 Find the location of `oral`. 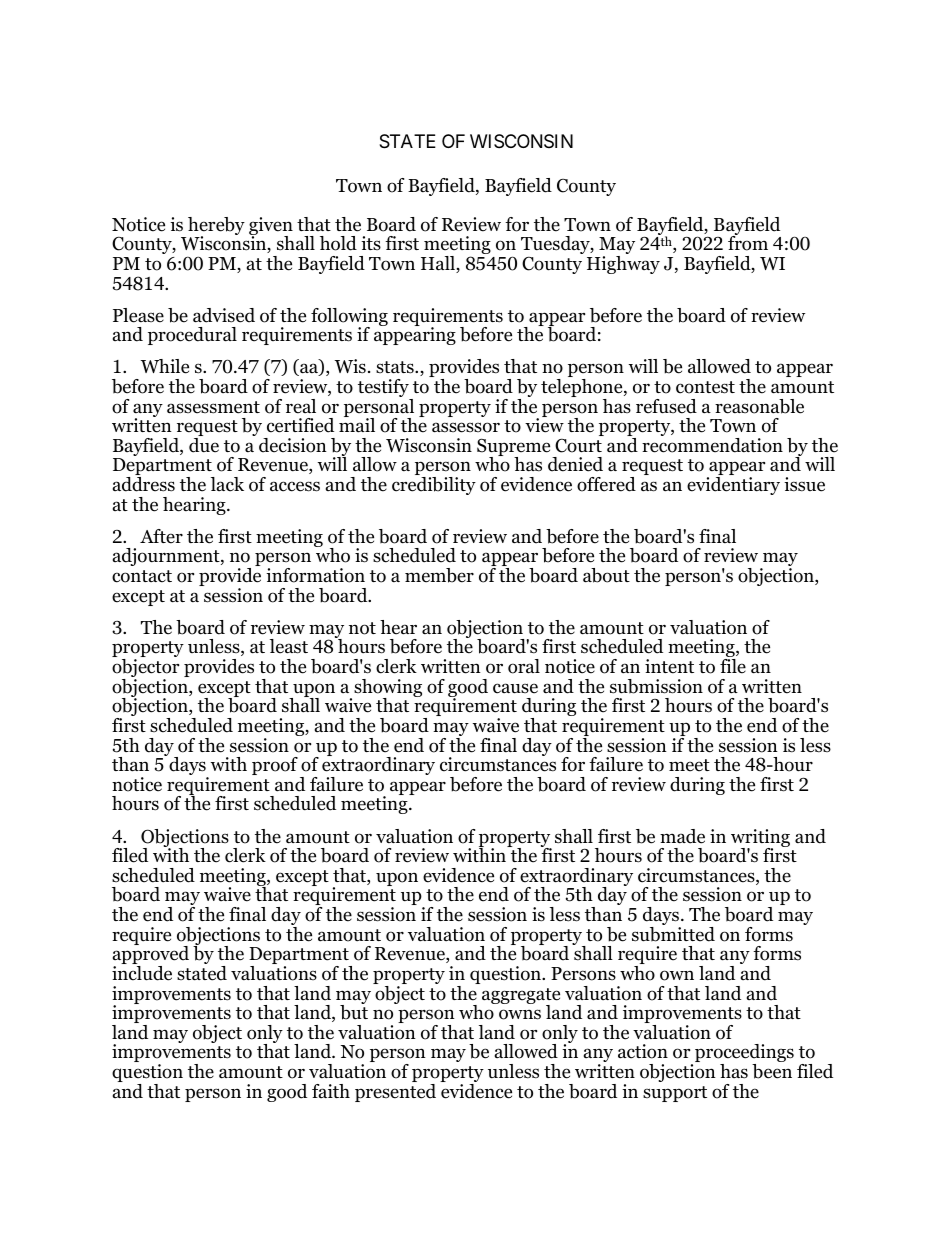

oral is located at coordinates (524, 666).
